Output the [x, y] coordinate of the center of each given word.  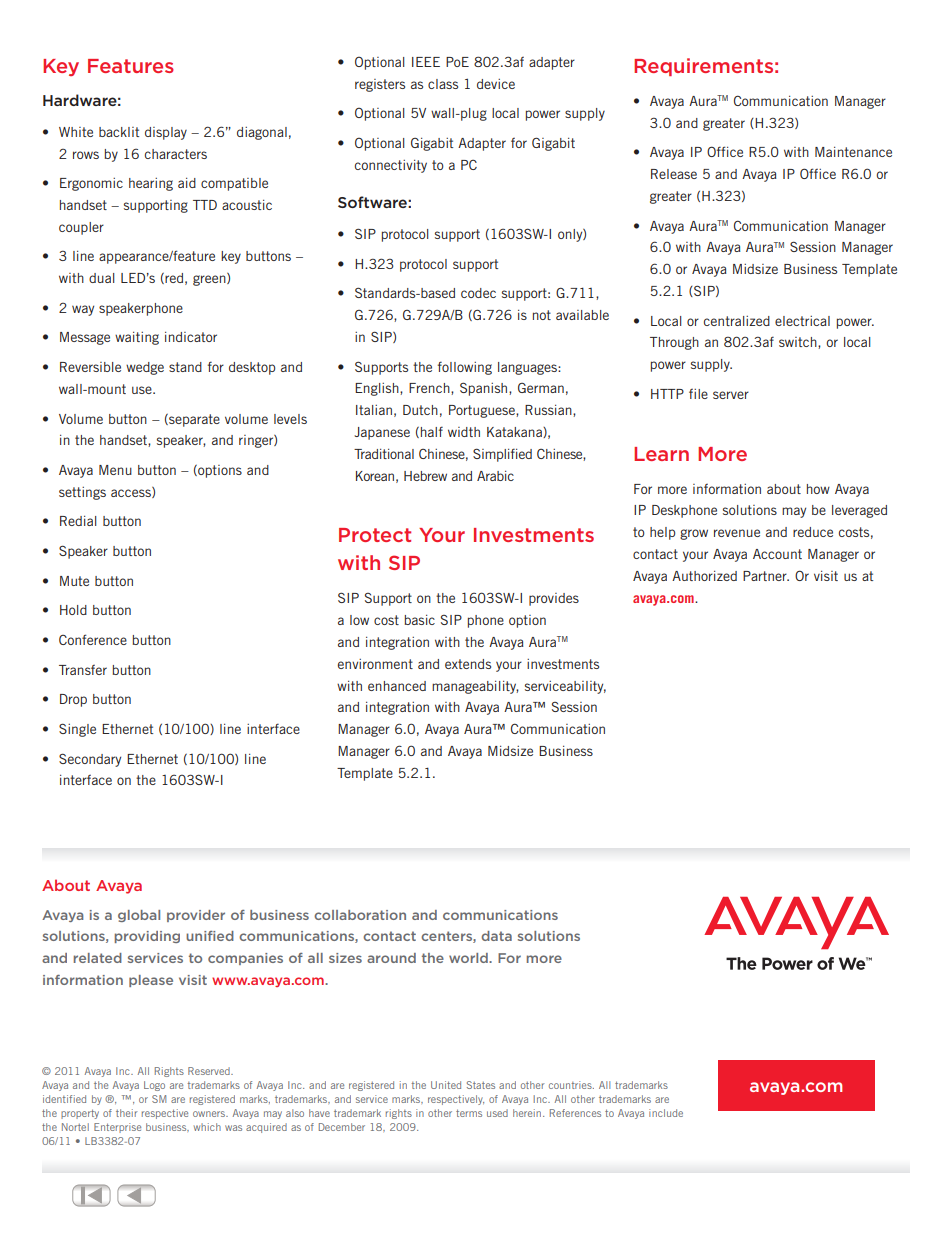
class [443, 84]
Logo [154, 1086]
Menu [115, 470]
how [818, 489]
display [166, 133]
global [139, 916]
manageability [475, 687]
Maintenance [853, 152]
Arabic [495, 476]
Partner [766, 576]
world [469, 958]
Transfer [83, 670]
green [210, 279]
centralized [737, 321]
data [496, 936]
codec [478, 293]
